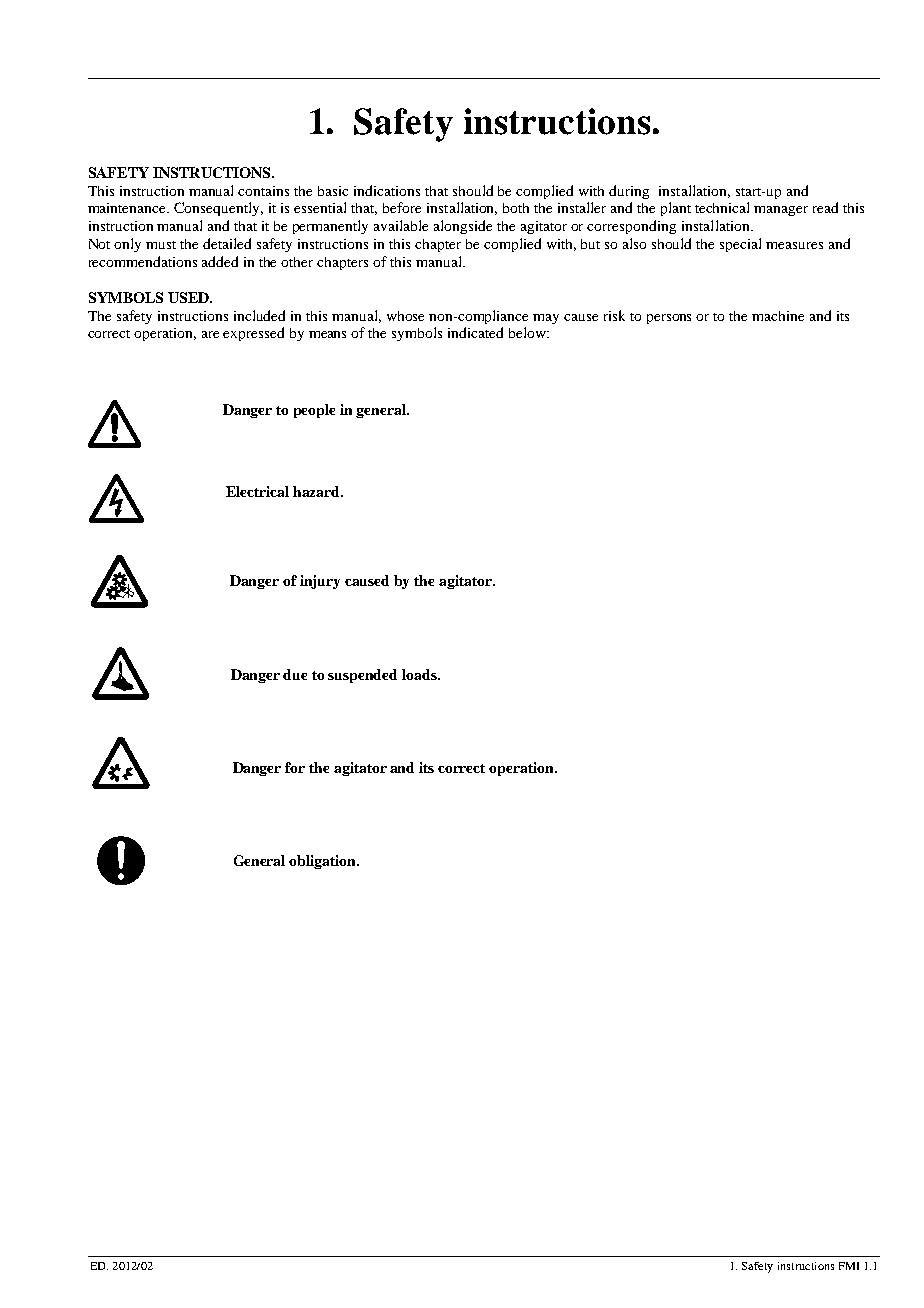 Image resolution: width=924 pixels, height=1308 pixels. What do you see at coordinates (362, 676) in the screenshot?
I see `suspended` at bounding box center [362, 676].
